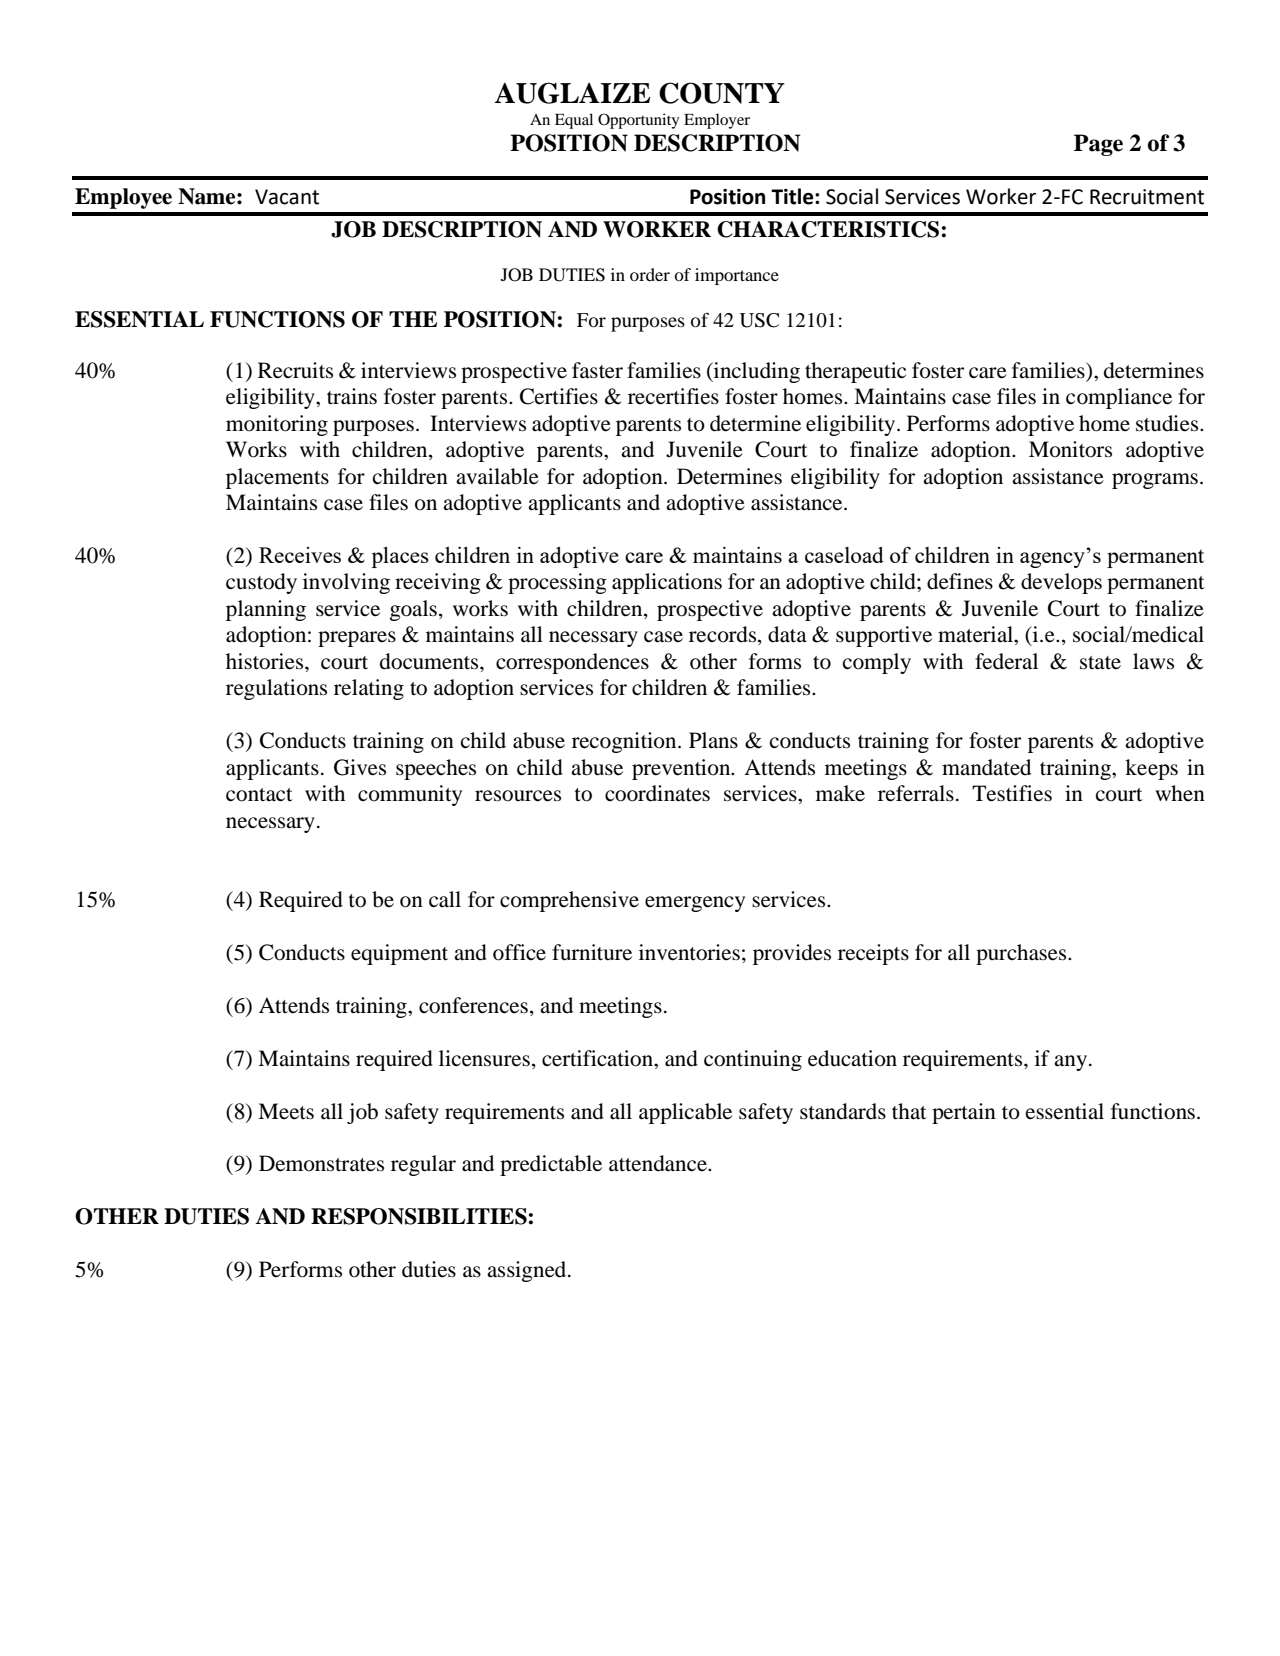  Describe the element at coordinates (1100, 663) in the screenshot. I see `state` at that location.
